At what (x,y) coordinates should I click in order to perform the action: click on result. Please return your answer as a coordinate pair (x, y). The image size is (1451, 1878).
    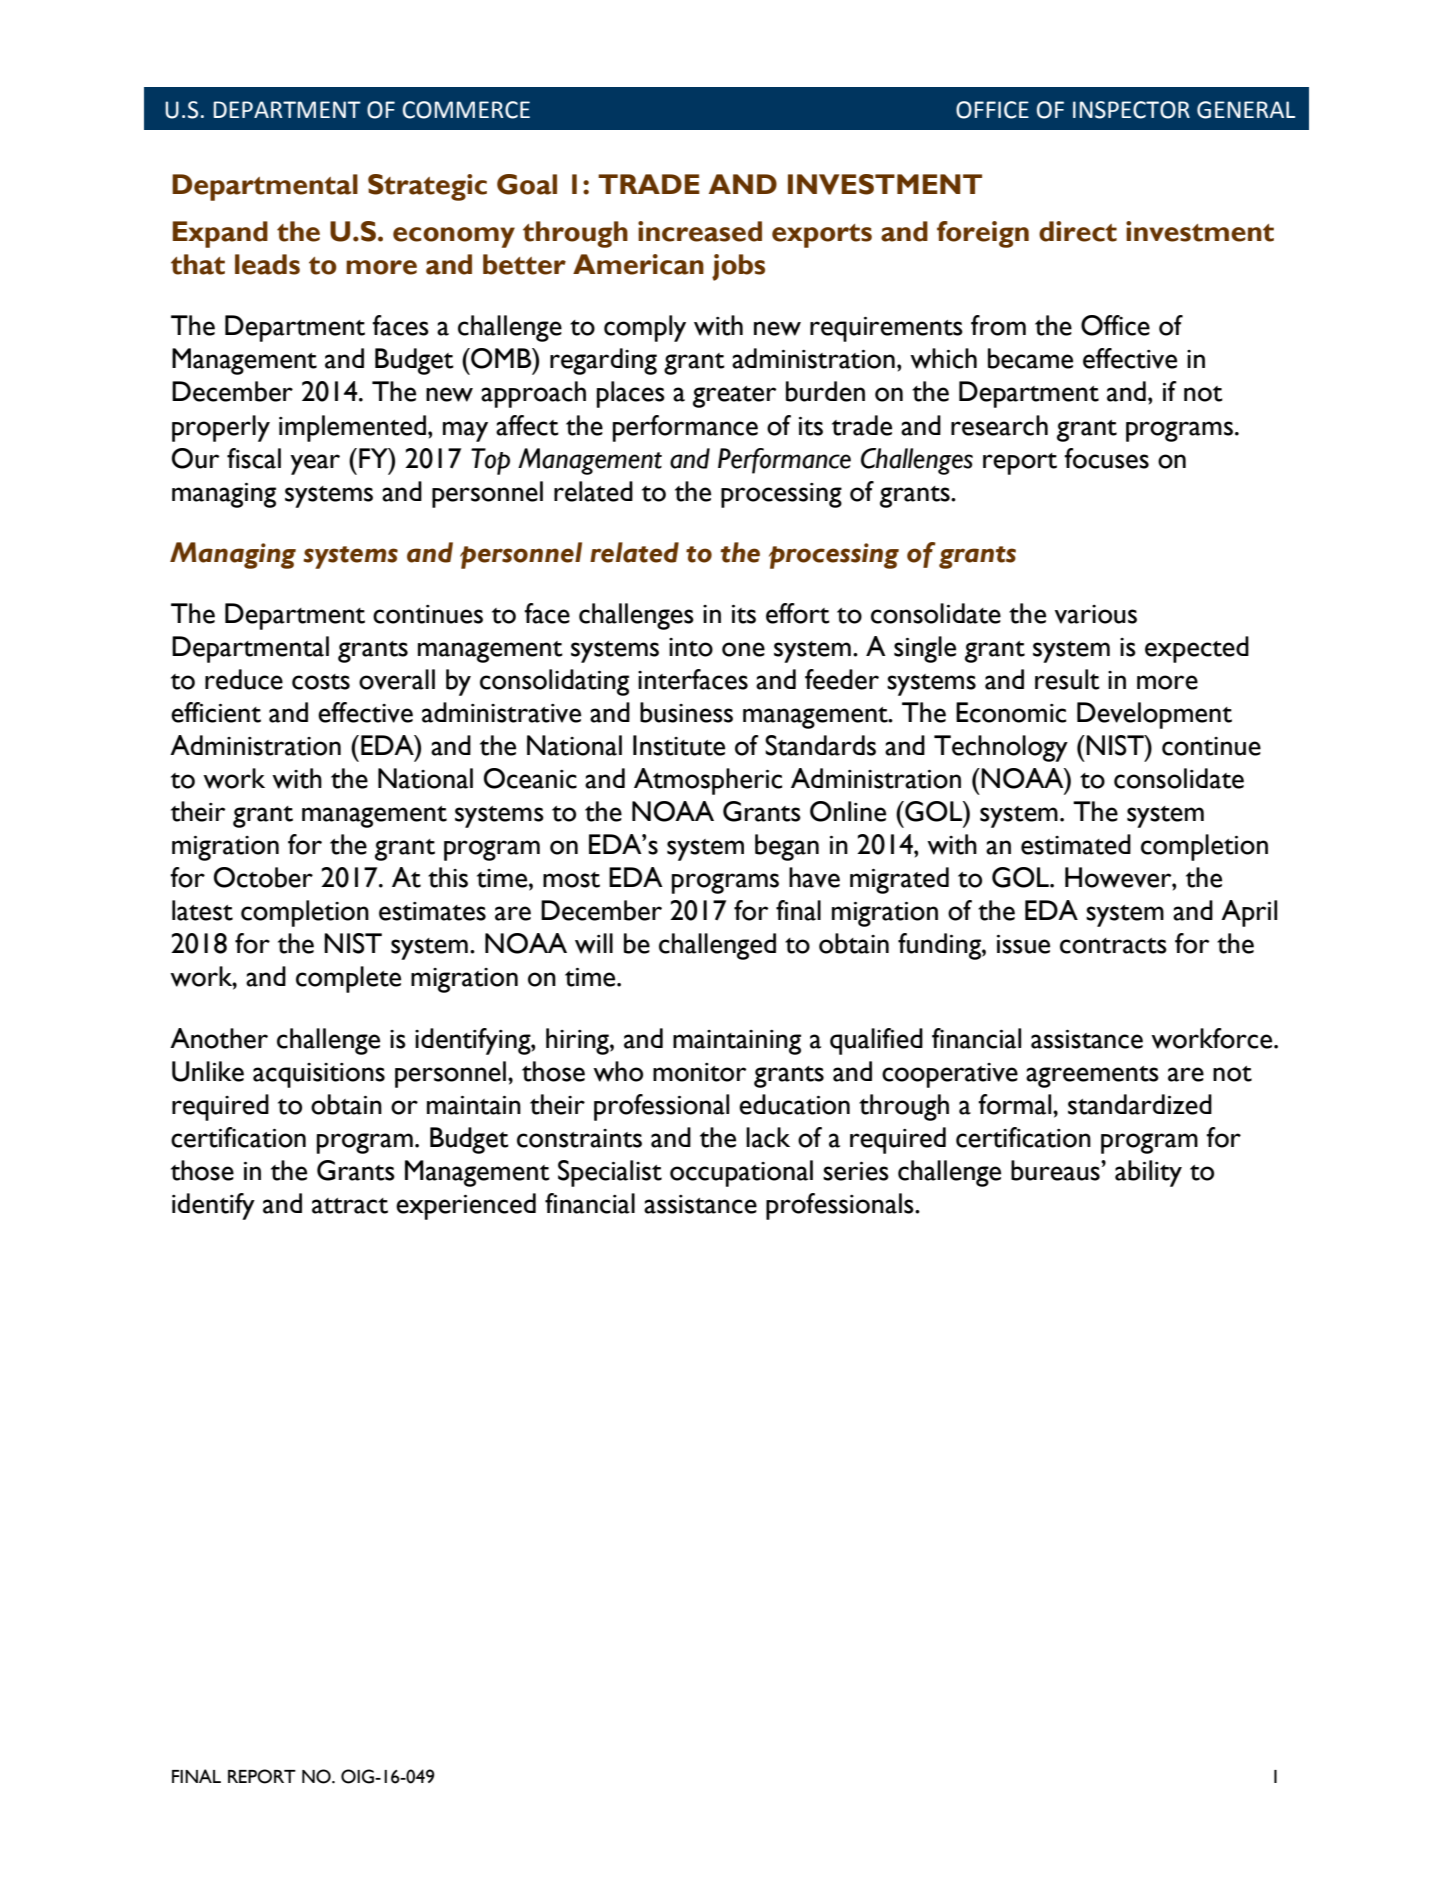
    Looking at the image, I should click on (1067, 679).
